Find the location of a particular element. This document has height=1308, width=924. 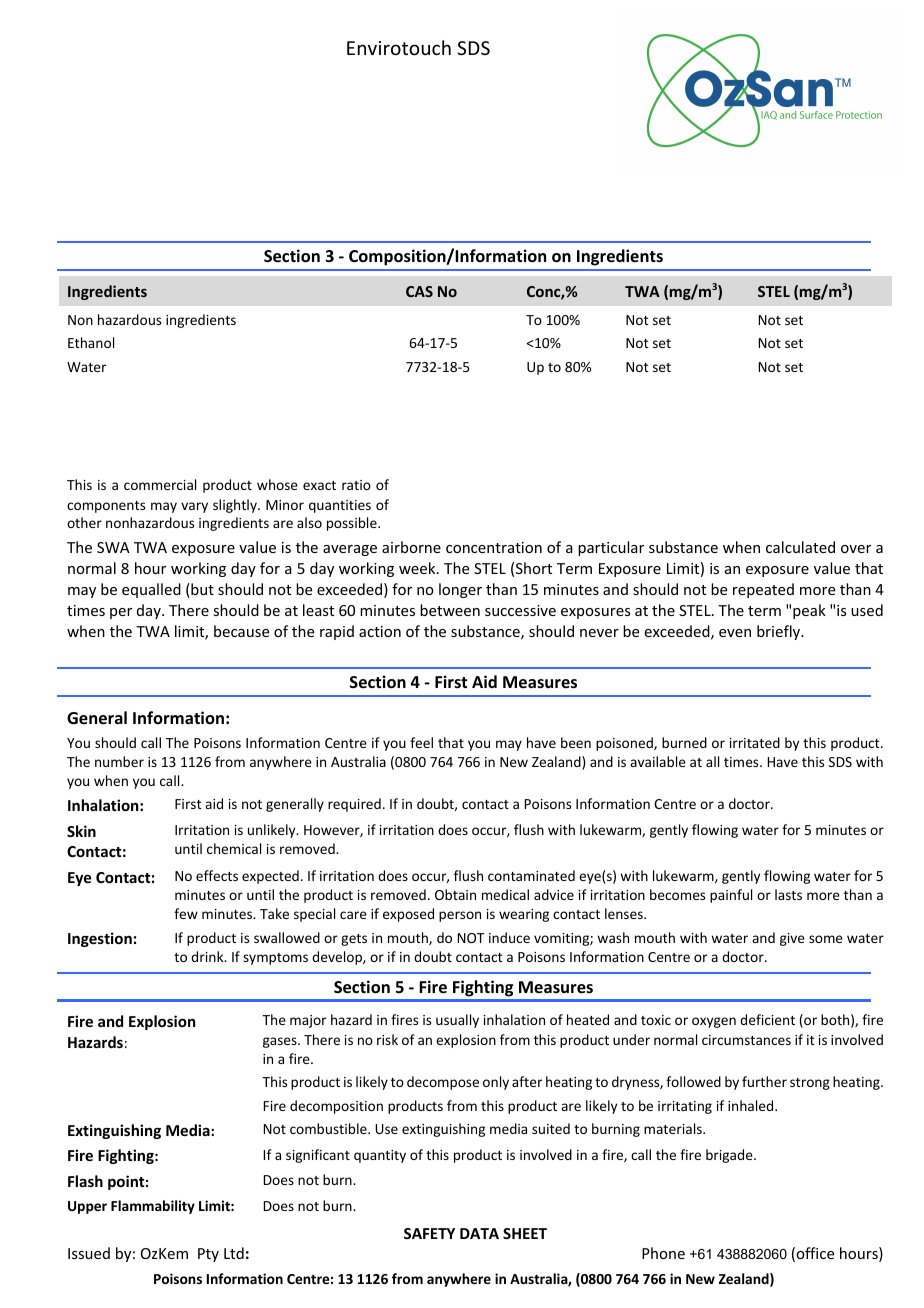

irritated is located at coordinates (755, 742).
